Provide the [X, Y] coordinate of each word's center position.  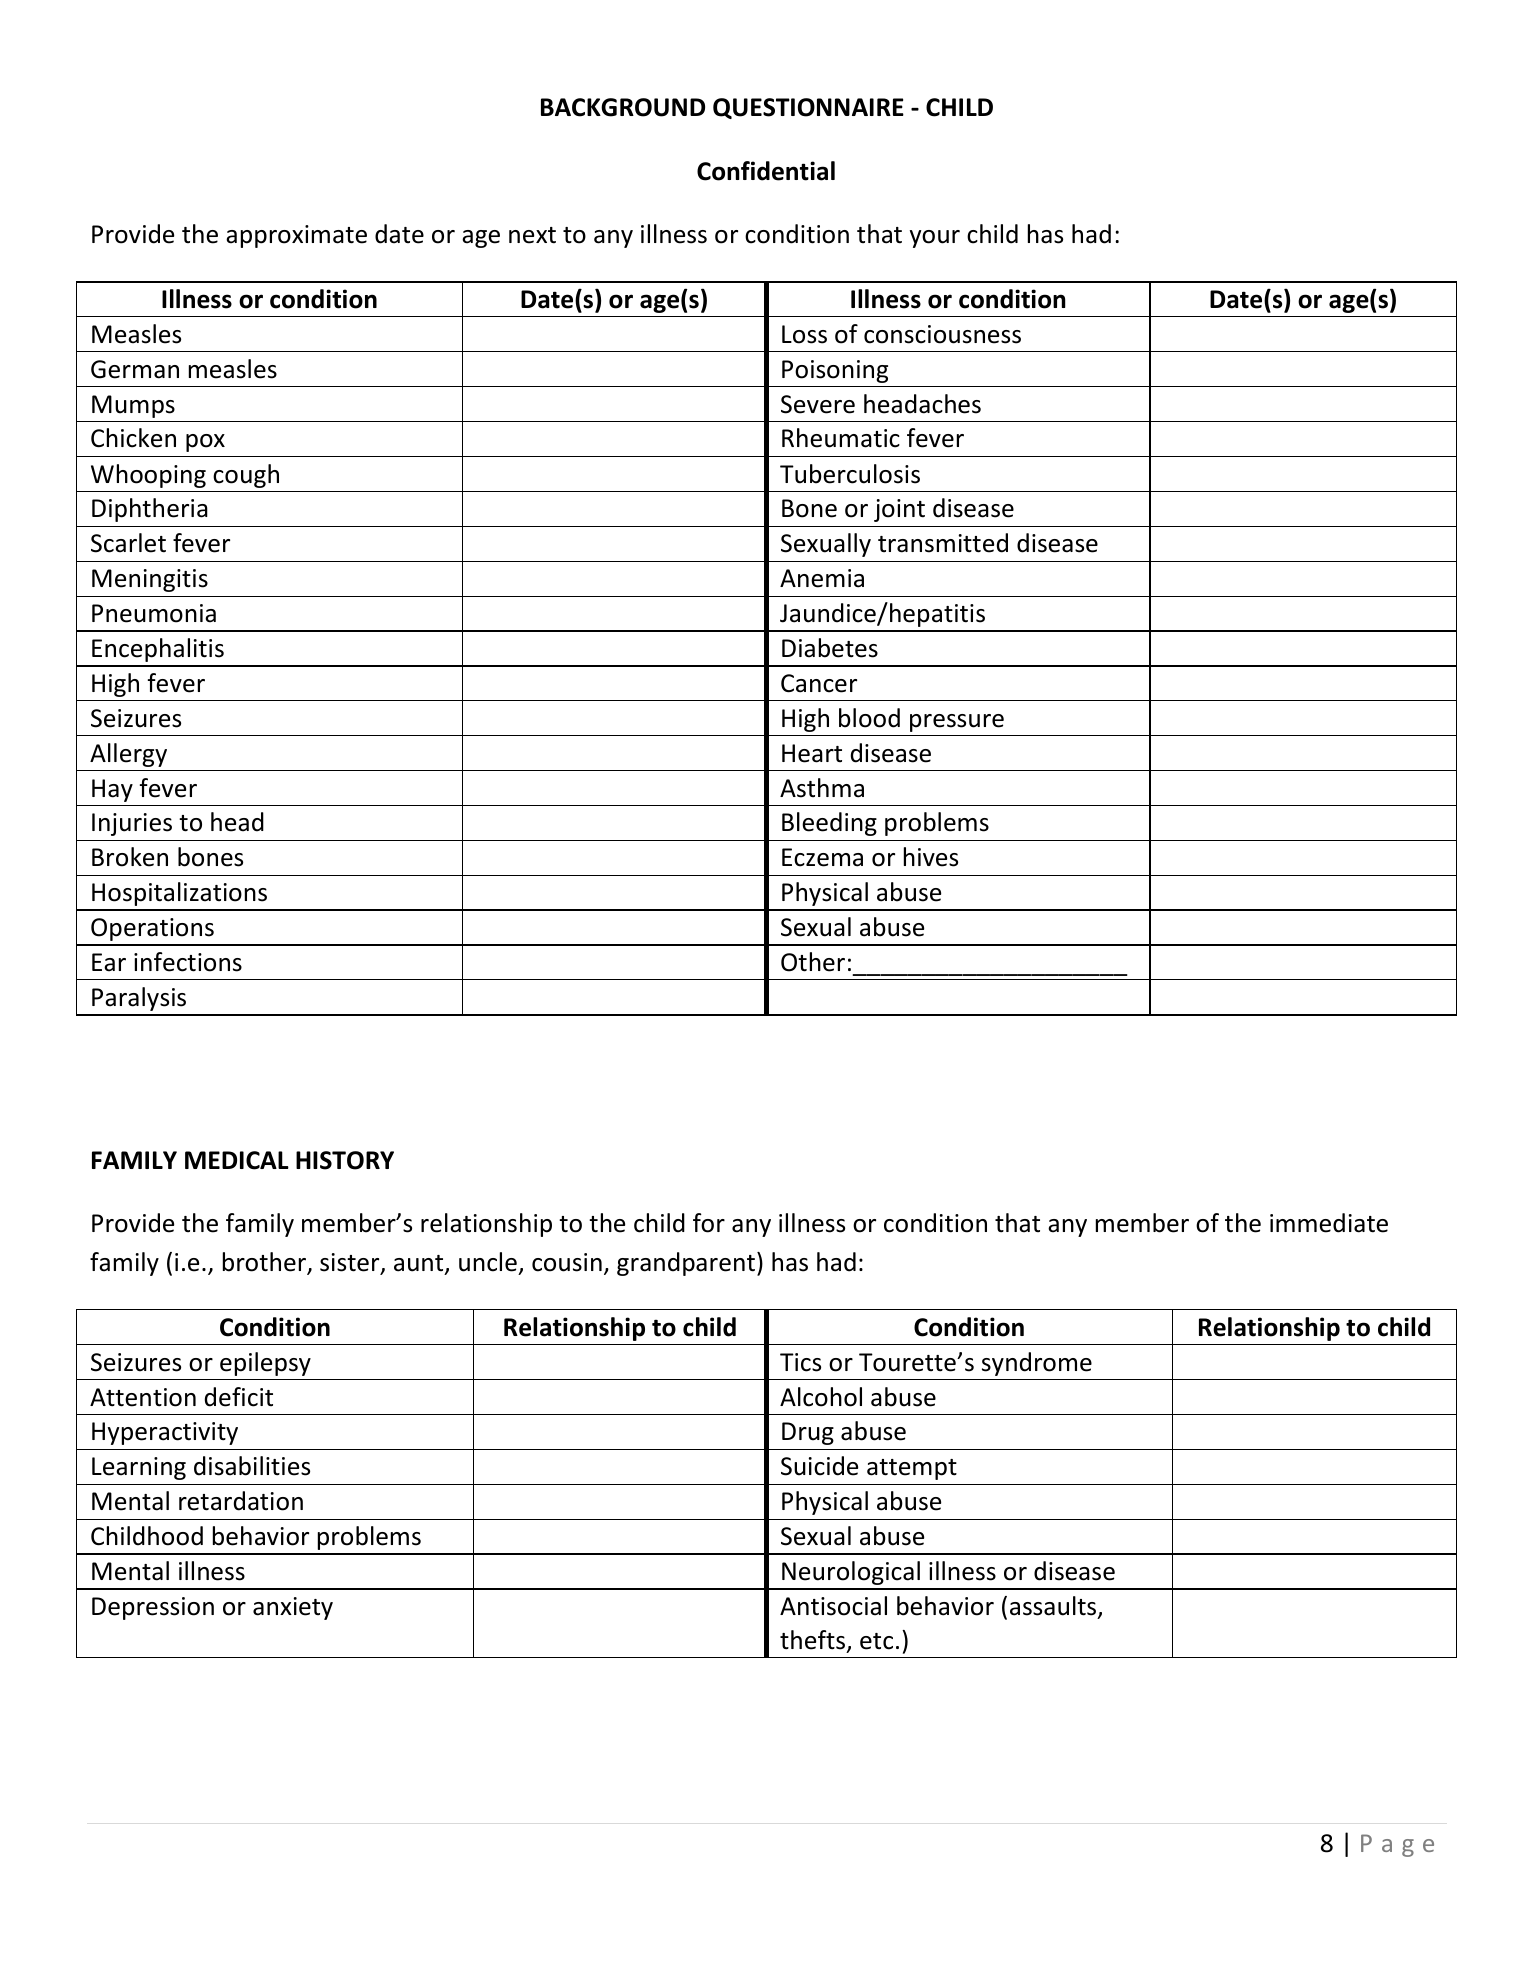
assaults [1054, 1607]
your [935, 239]
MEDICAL [237, 1160]
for [709, 1223]
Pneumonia [154, 613]
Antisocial [833, 1606]
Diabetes [830, 648]
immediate [1329, 1223]
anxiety [293, 1608]
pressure [957, 723]
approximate [296, 236]
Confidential [766, 171]
